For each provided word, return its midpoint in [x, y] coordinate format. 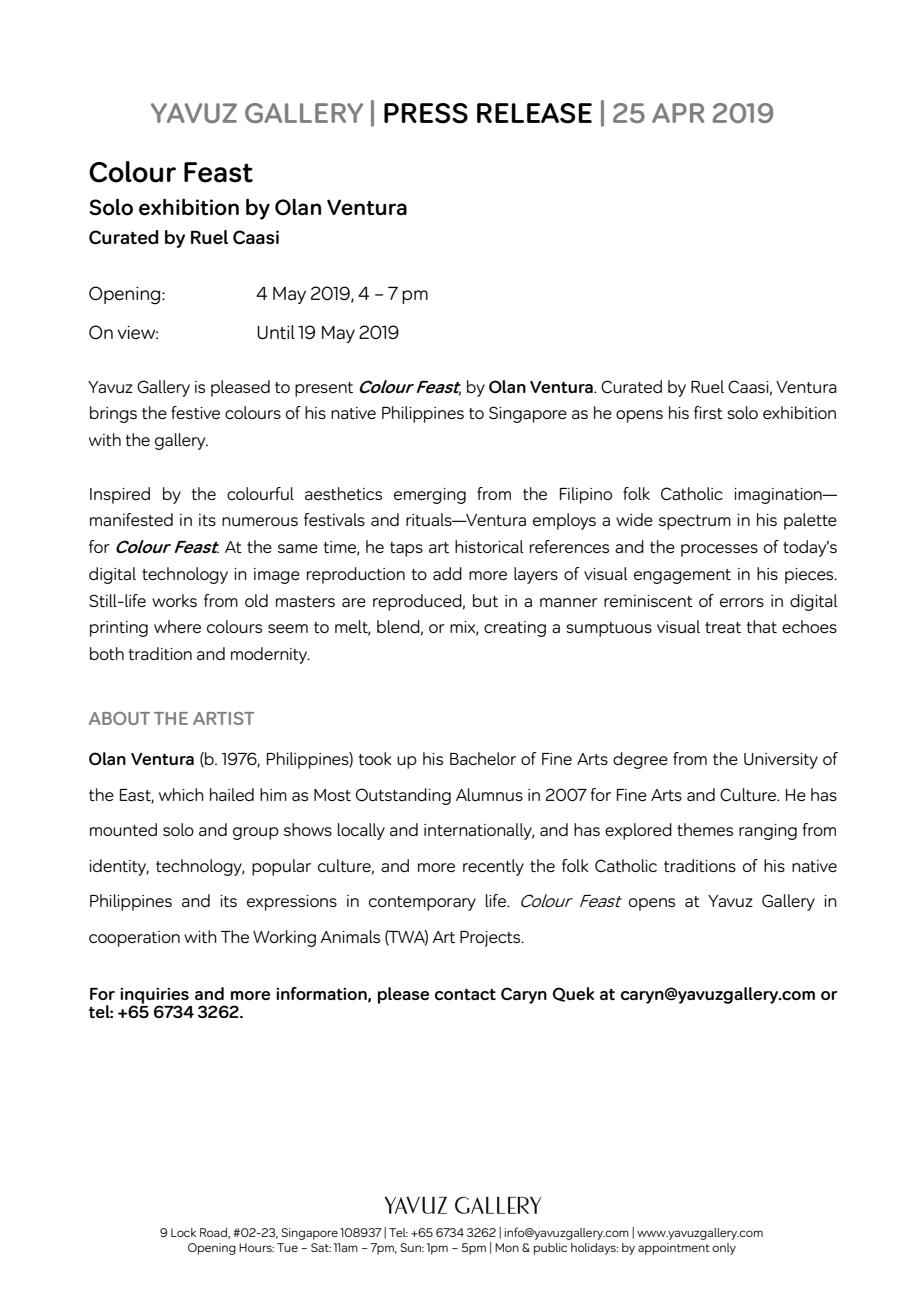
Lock [183, 1232]
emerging [430, 496]
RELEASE [534, 113]
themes [705, 829]
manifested [131, 519]
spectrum [695, 522]
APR [678, 113]
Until [276, 332]
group [256, 833]
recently [493, 867]
